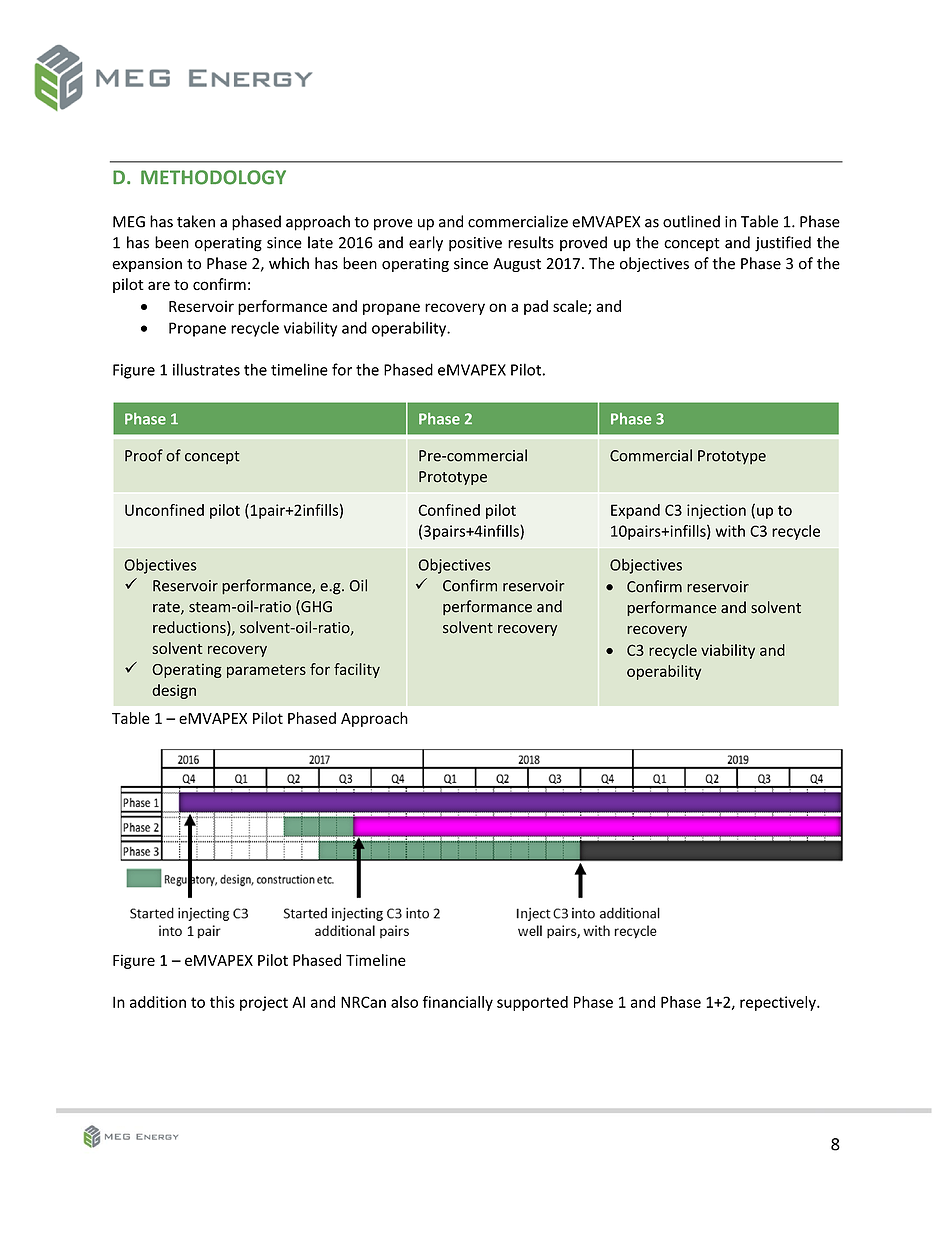 This image has height=1233, width=952. What do you see at coordinates (691, 221) in the image?
I see `outlined` at bounding box center [691, 221].
